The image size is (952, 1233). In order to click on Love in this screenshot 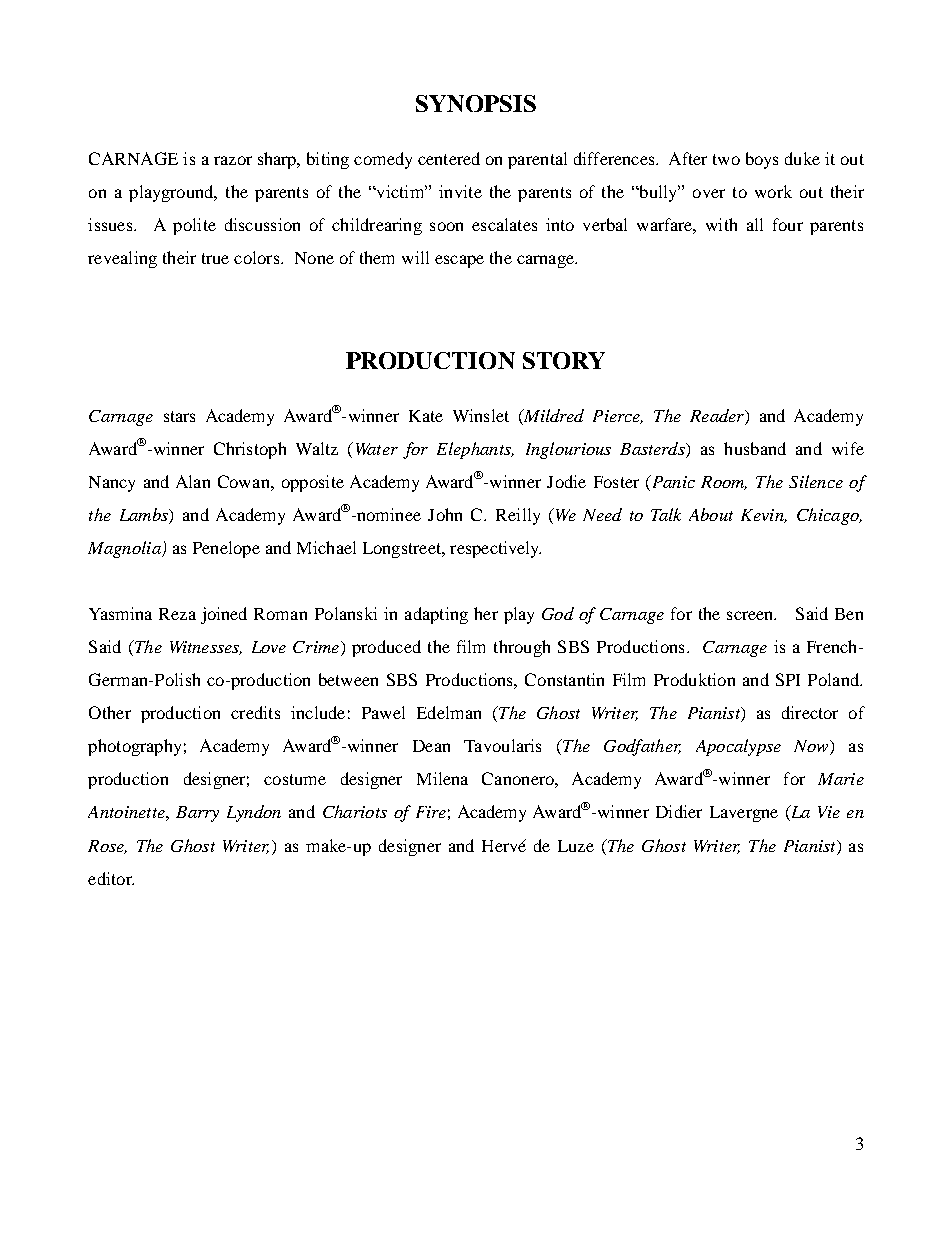, I will do `click(269, 647)`.
